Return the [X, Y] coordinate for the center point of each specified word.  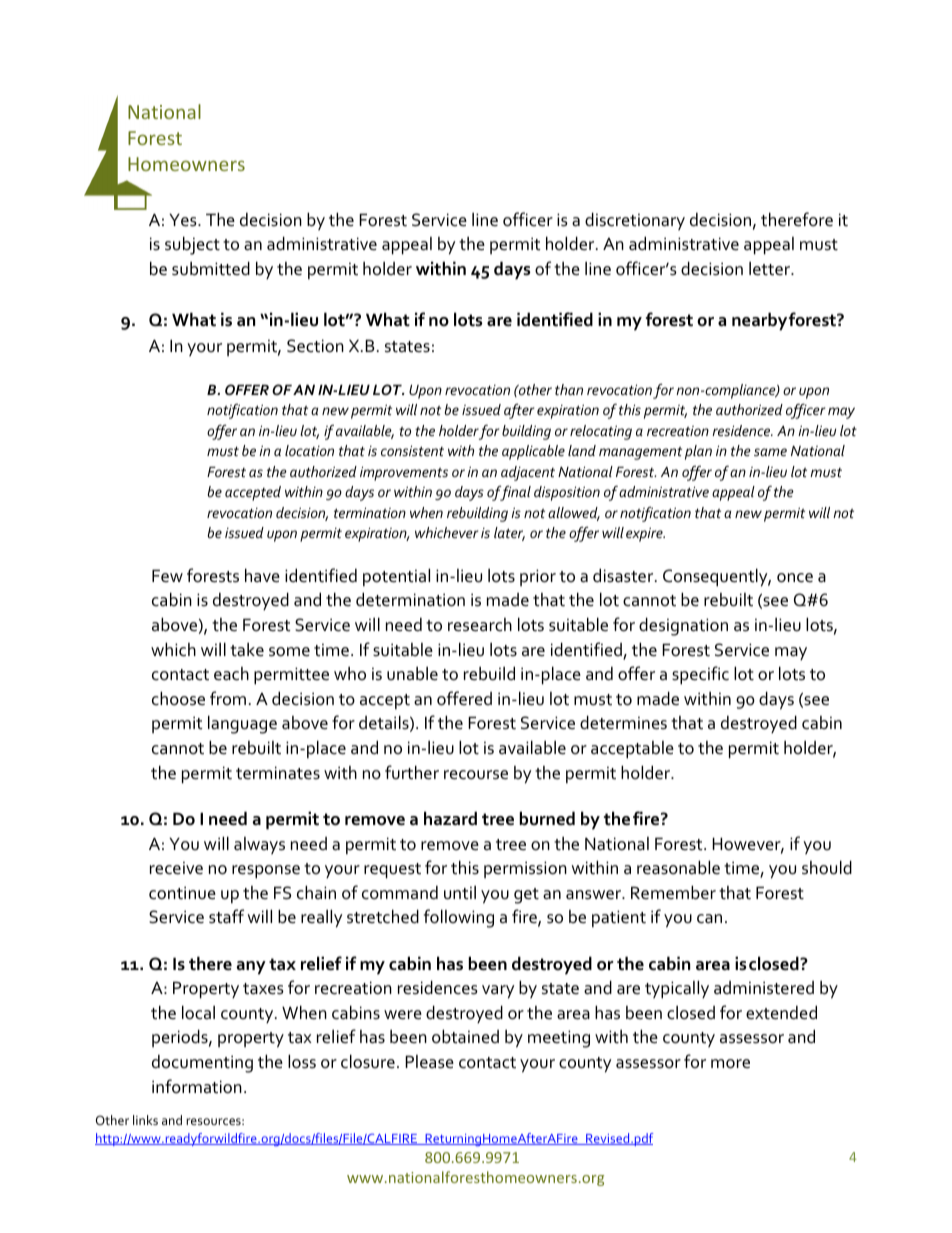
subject [192, 245]
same [770, 452]
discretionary [635, 221]
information [197, 1086]
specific [700, 675]
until [460, 892]
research [480, 625]
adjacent [528, 473]
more [730, 1064]
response [266, 872]
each [231, 674]
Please [429, 1062]
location [309, 450]
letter [770, 268]
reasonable [678, 867]
